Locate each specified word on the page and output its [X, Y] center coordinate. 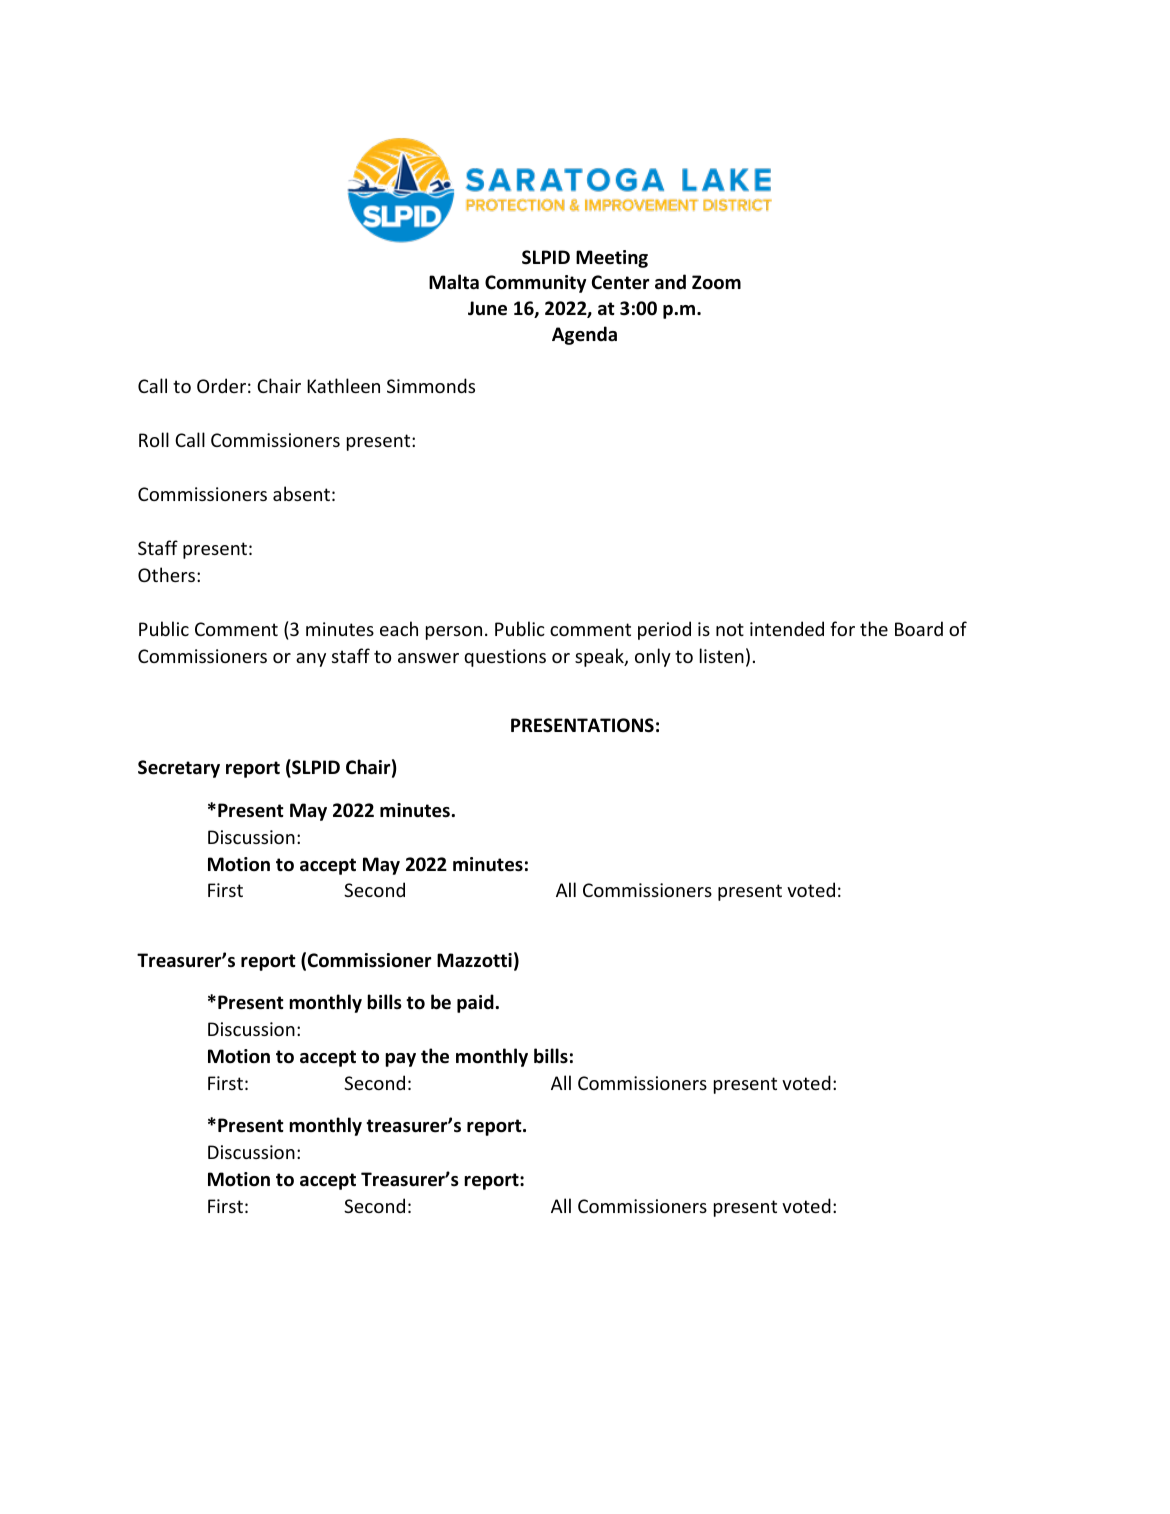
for [842, 628]
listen [722, 655]
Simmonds [431, 385]
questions [505, 658]
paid [476, 1003]
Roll [154, 439]
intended [787, 628]
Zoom [716, 282]
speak [600, 657]
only [653, 657]
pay [400, 1060]
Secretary [179, 769]
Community [535, 284]
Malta [454, 282]
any [311, 660]
